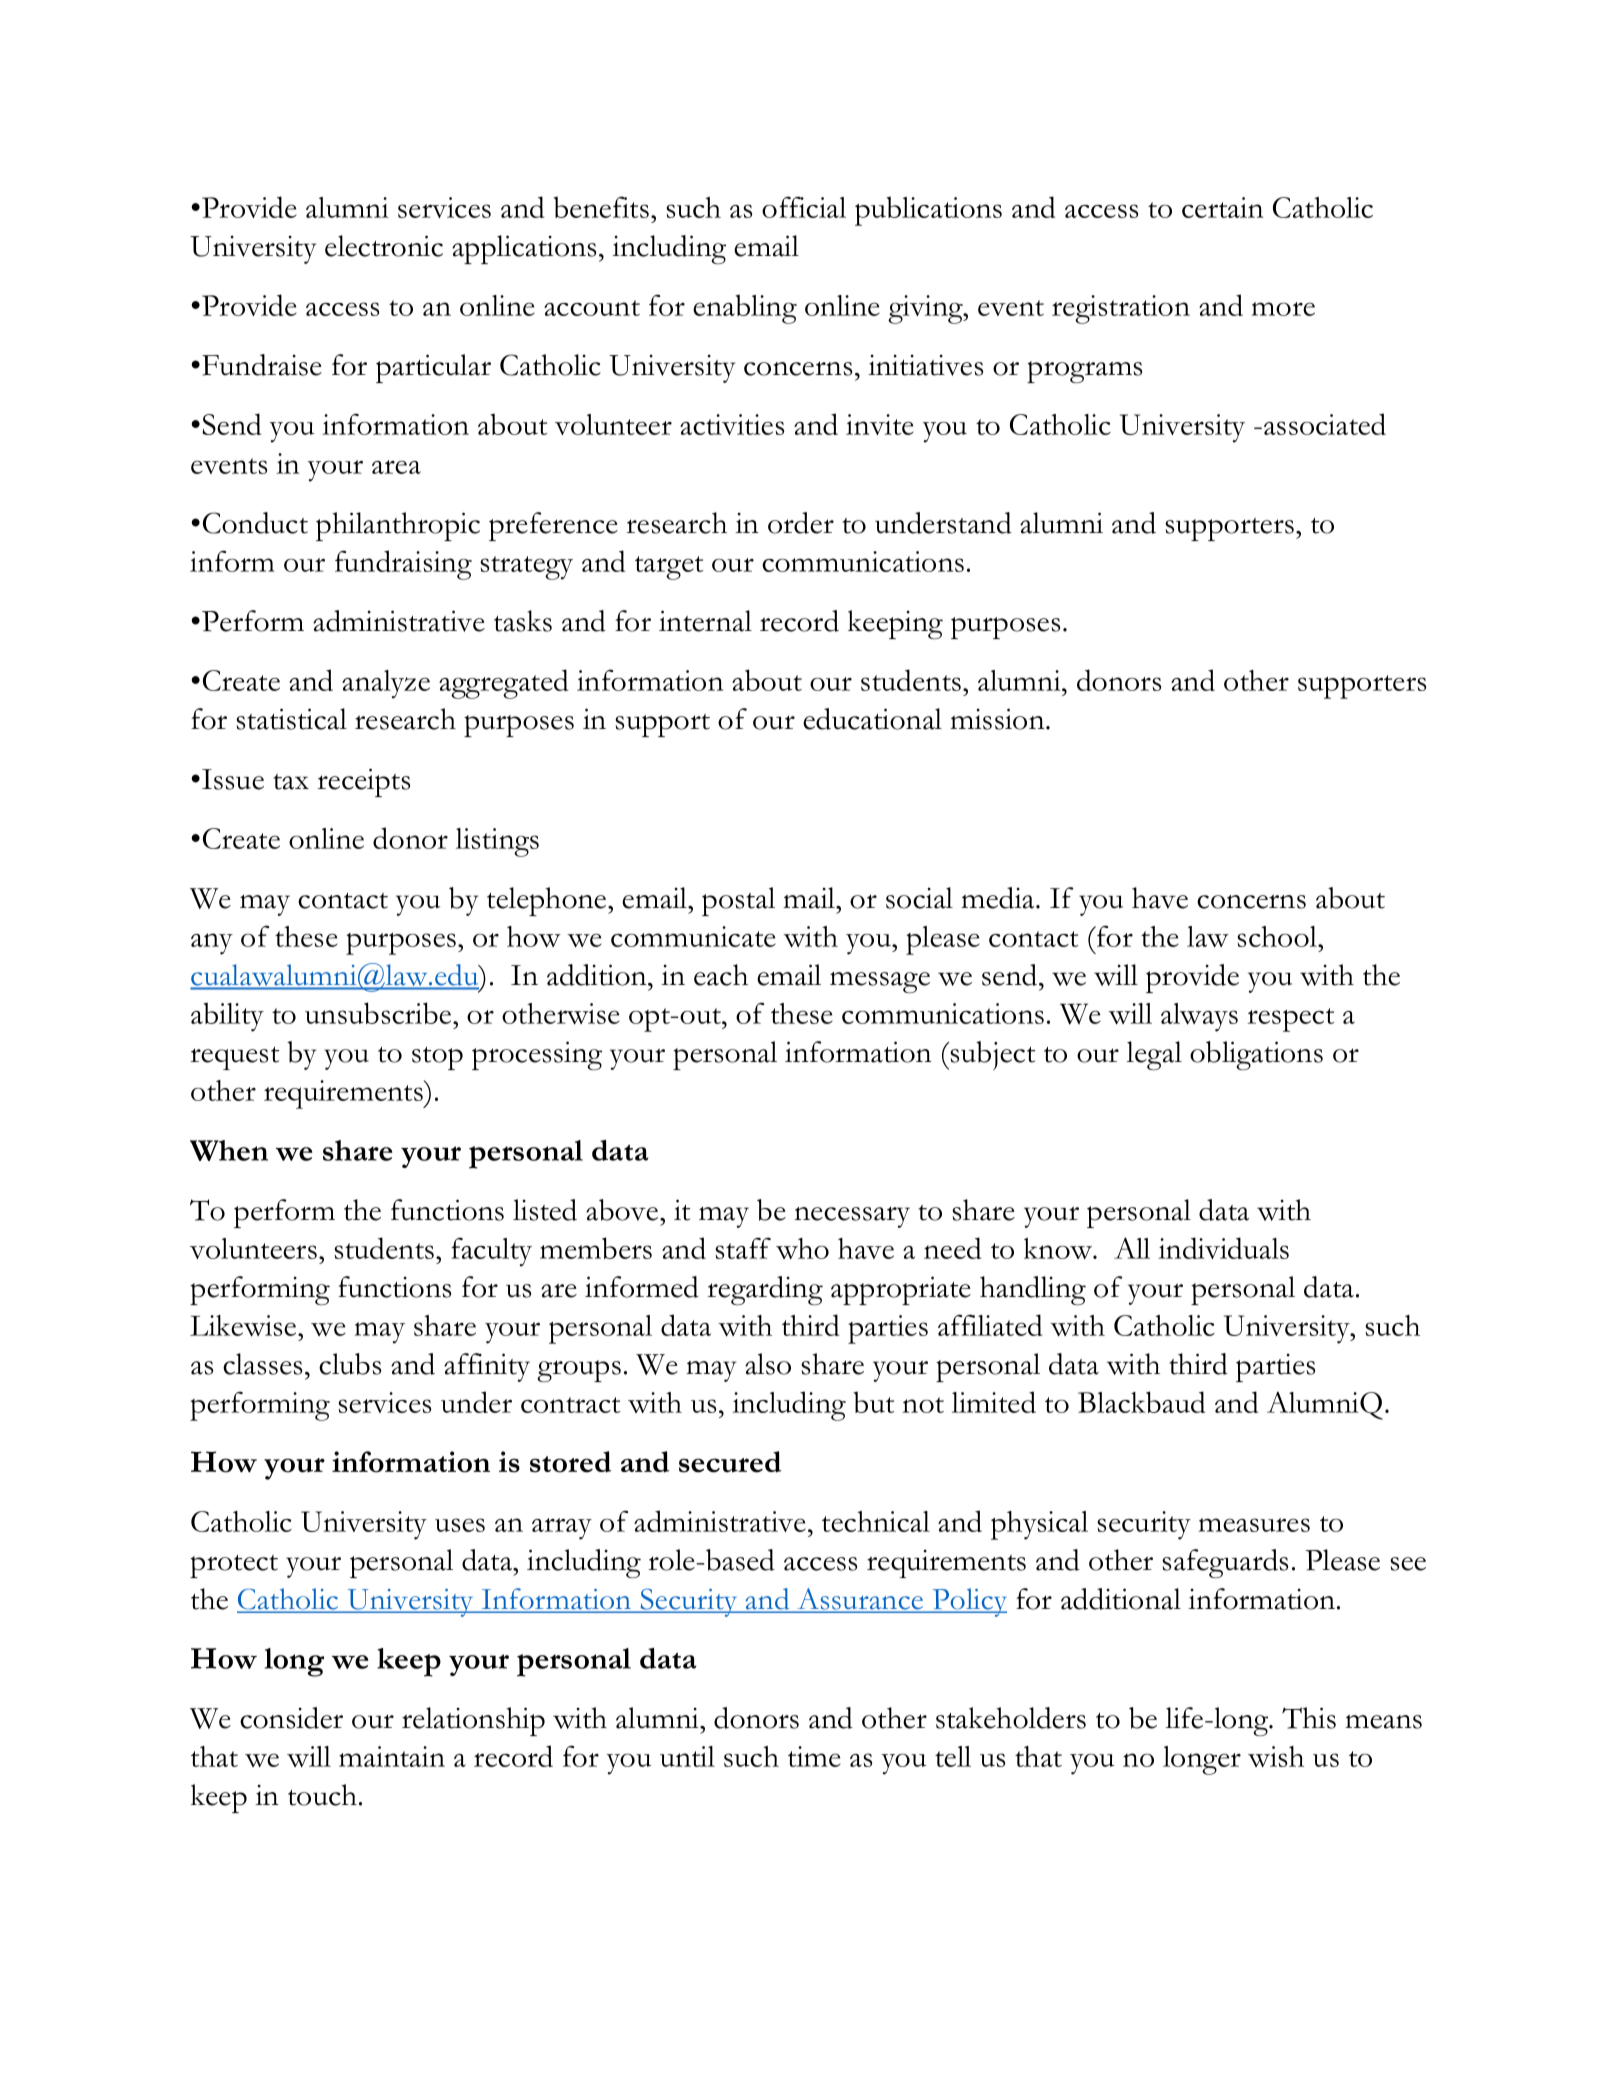  Describe the element at coordinates (1141, 1402) in the page. I see `Blackbaud` at that location.
